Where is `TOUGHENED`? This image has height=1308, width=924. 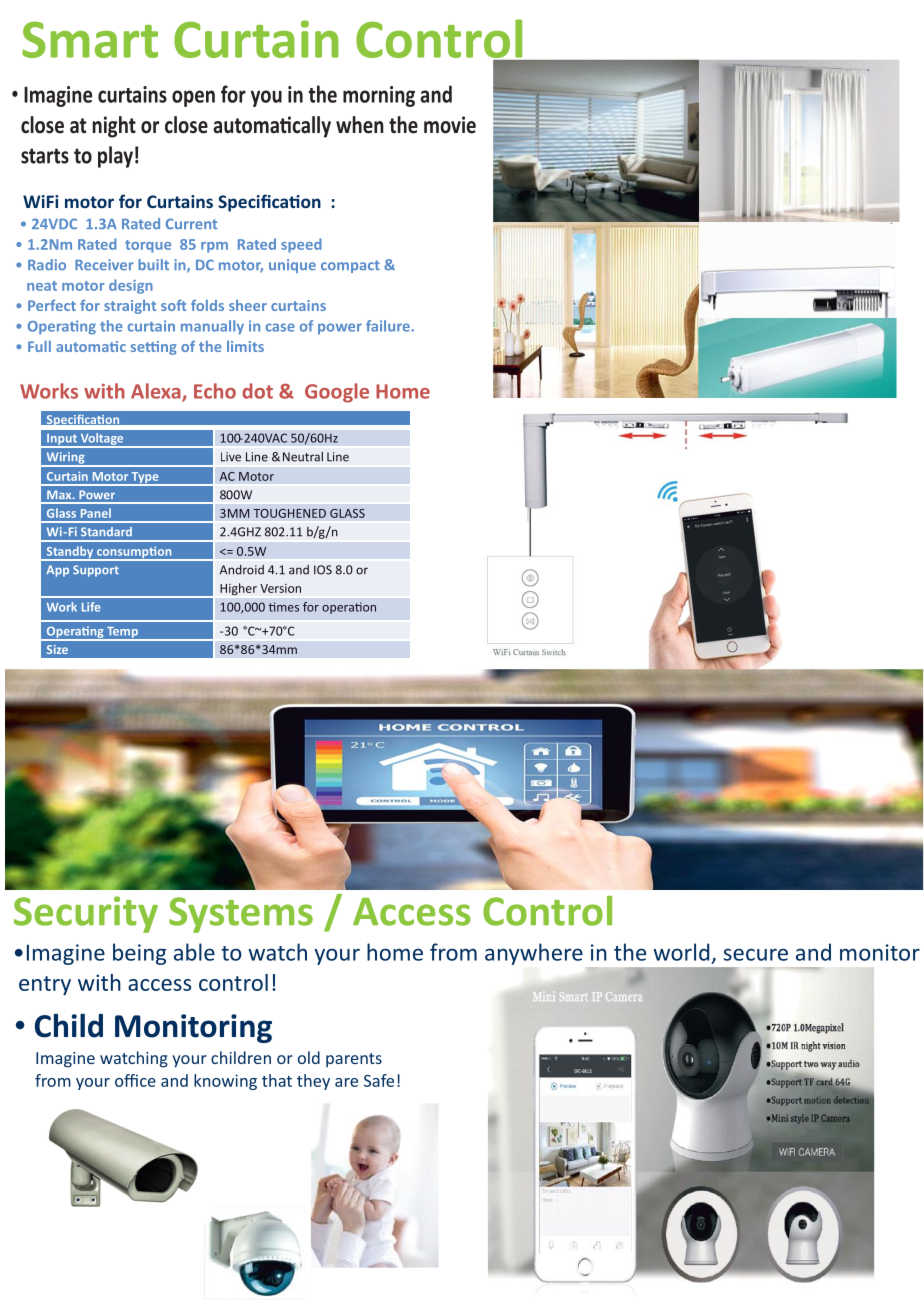
TOUGHENED is located at coordinates (289, 513).
